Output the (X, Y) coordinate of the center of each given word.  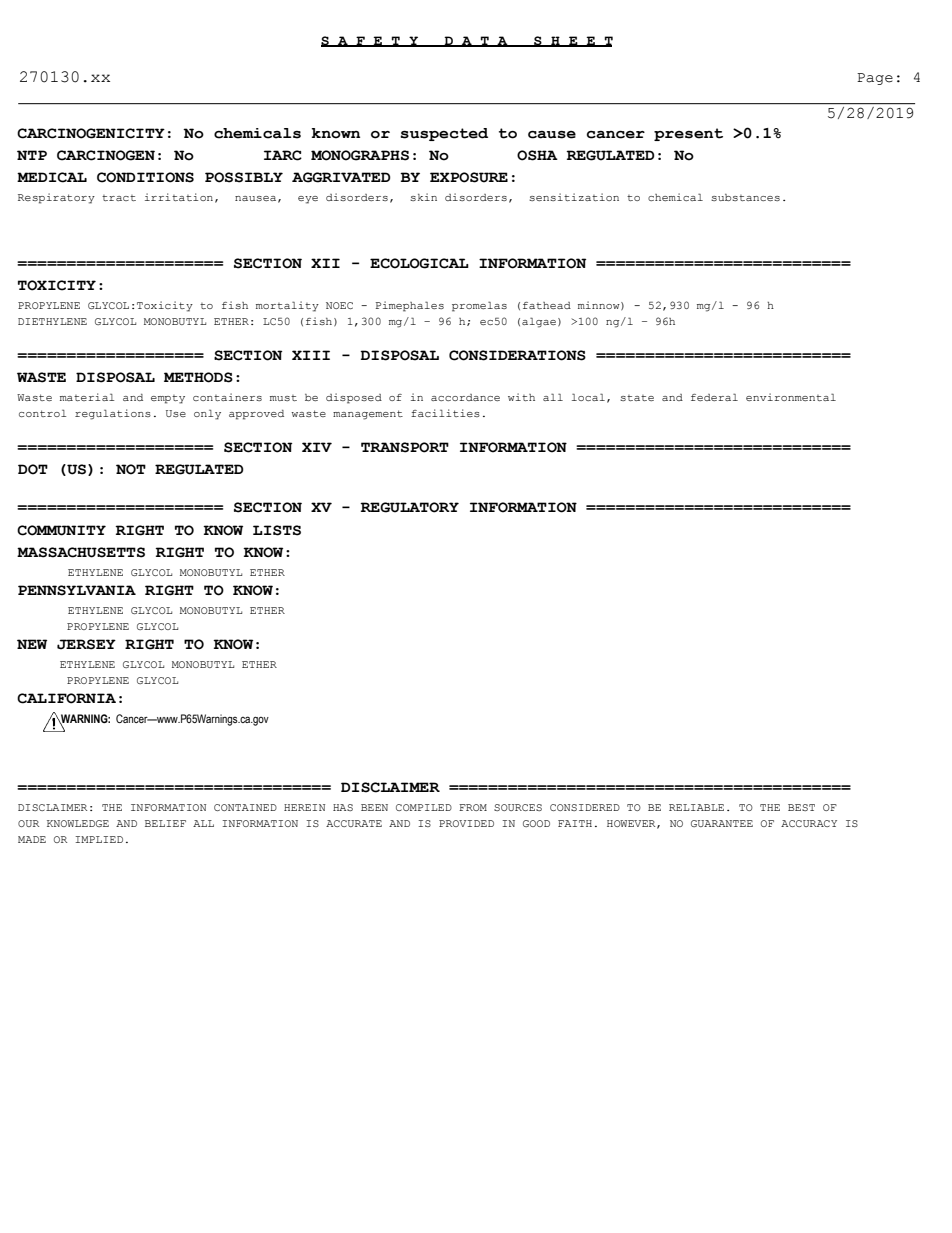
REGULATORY (409, 507)
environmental (791, 397)
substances (745, 197)
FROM (473, 807)
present (688, 134)
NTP (32, 155)
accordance (465, 397)
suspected (444, 134)
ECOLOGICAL (419, 263)
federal (714, 397)
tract (119, 198)
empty (168, 399)
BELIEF (165, 823)
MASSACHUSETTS (81, 552)
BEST (801, 807)
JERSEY (86, 644)
